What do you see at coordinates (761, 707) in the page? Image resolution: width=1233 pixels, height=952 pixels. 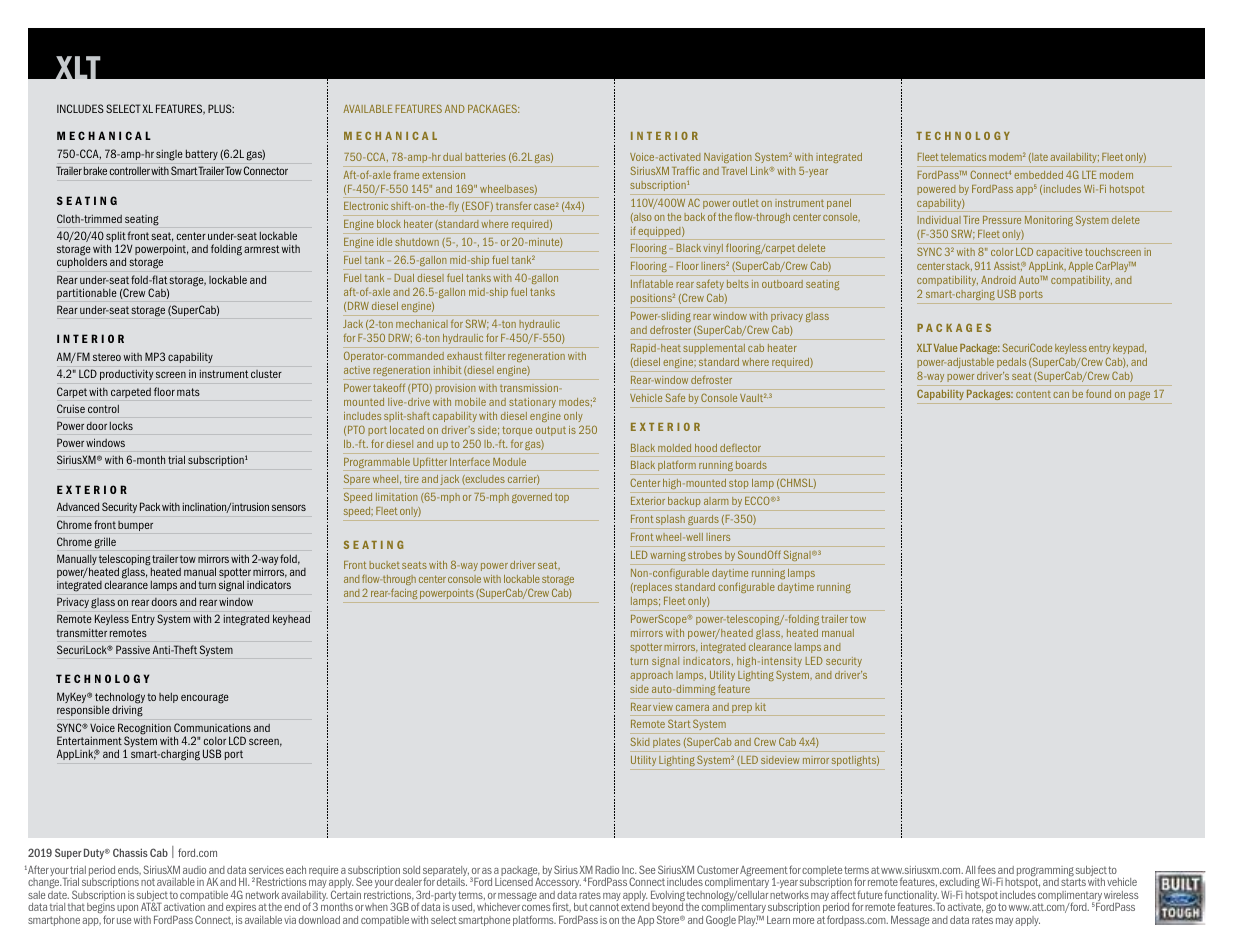 I see `kit` at bounding box center [761, 707].
